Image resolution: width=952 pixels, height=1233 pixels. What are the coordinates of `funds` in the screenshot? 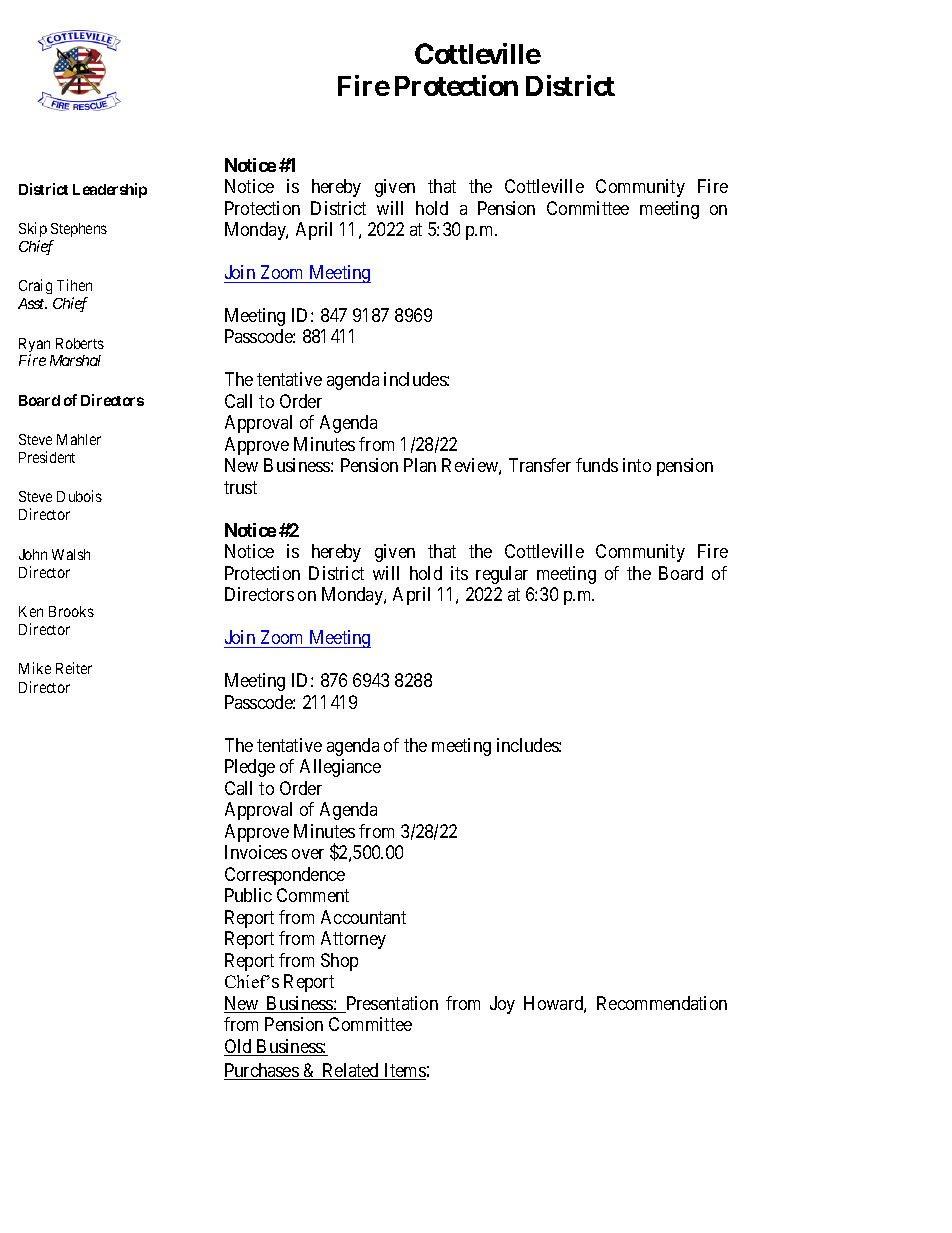 It's located at (597, 465).
